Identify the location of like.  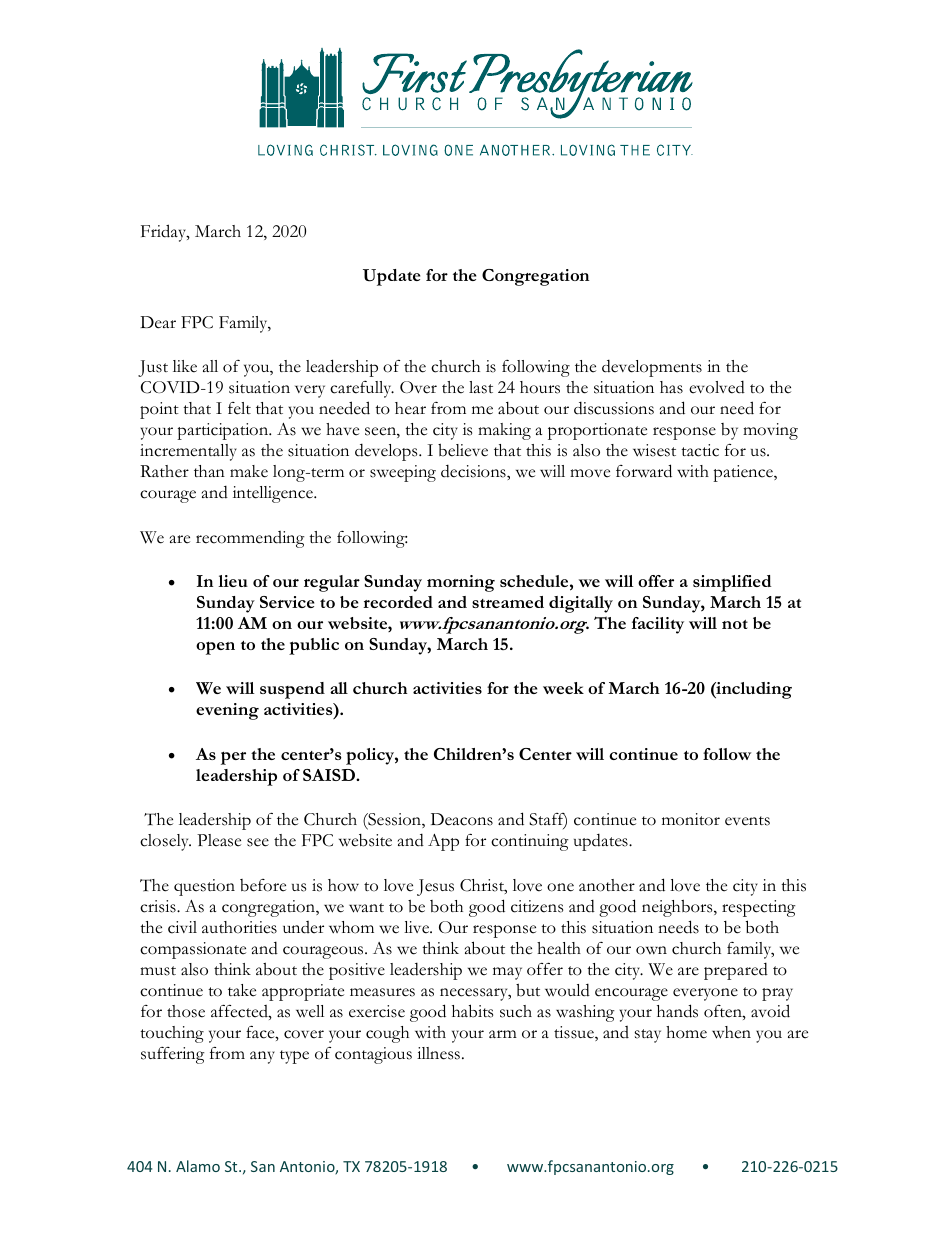
(185, 366).
